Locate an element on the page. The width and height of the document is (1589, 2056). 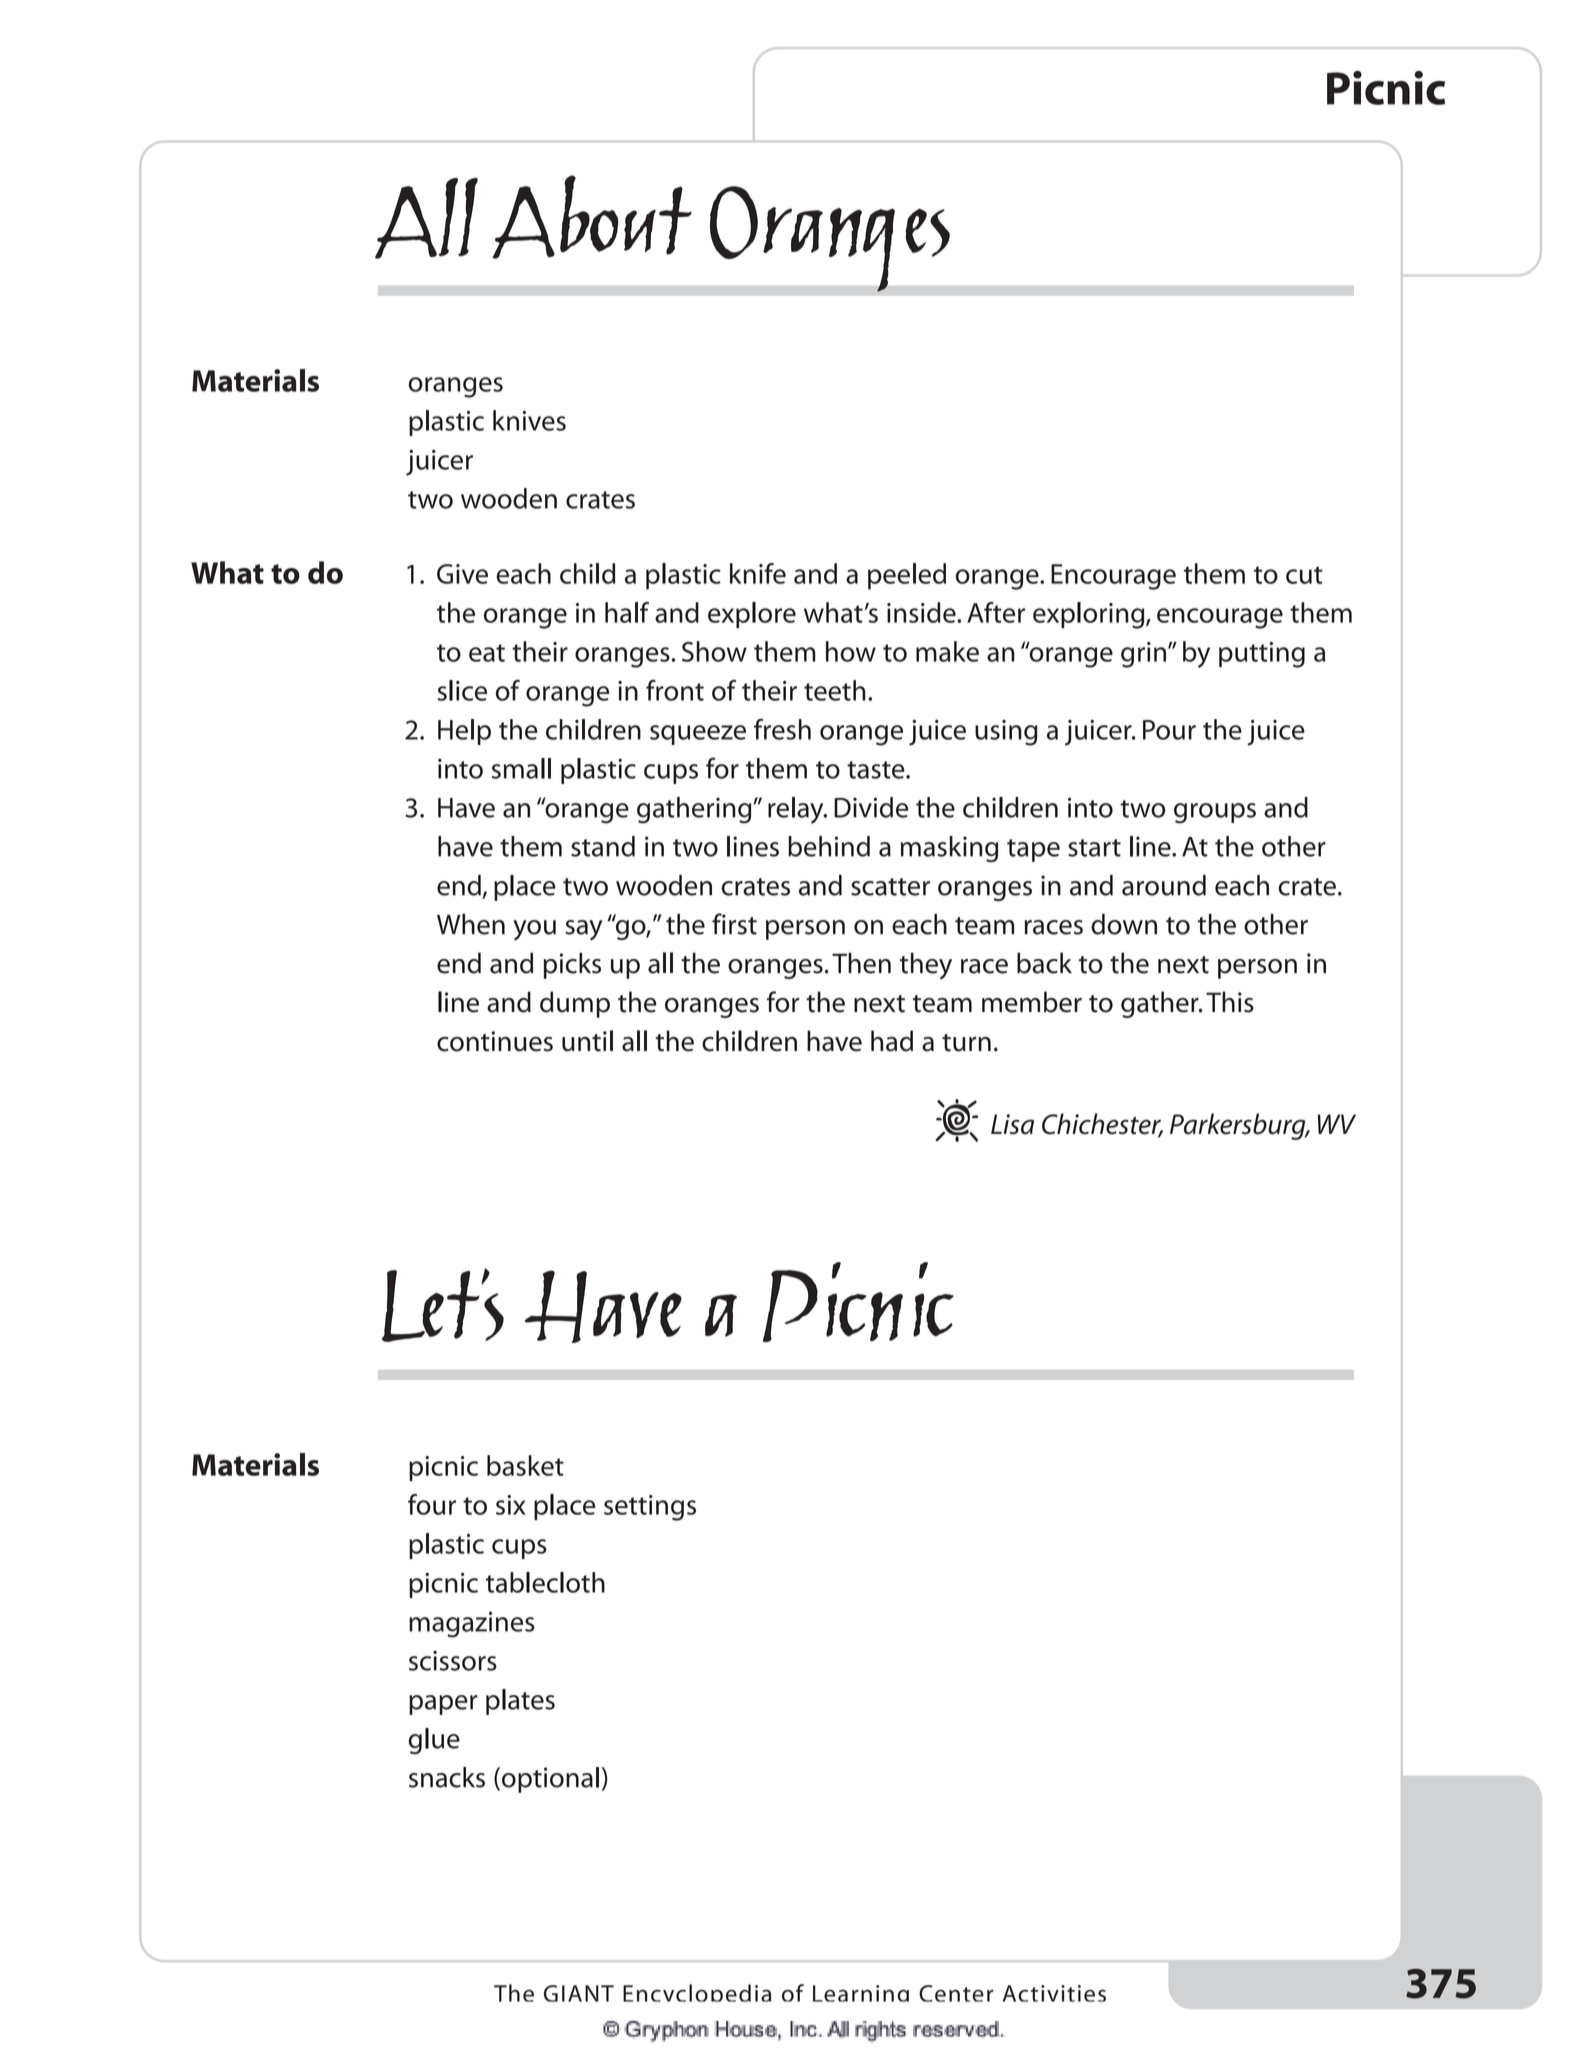
Pour is located at coordinates (1169, 730).
